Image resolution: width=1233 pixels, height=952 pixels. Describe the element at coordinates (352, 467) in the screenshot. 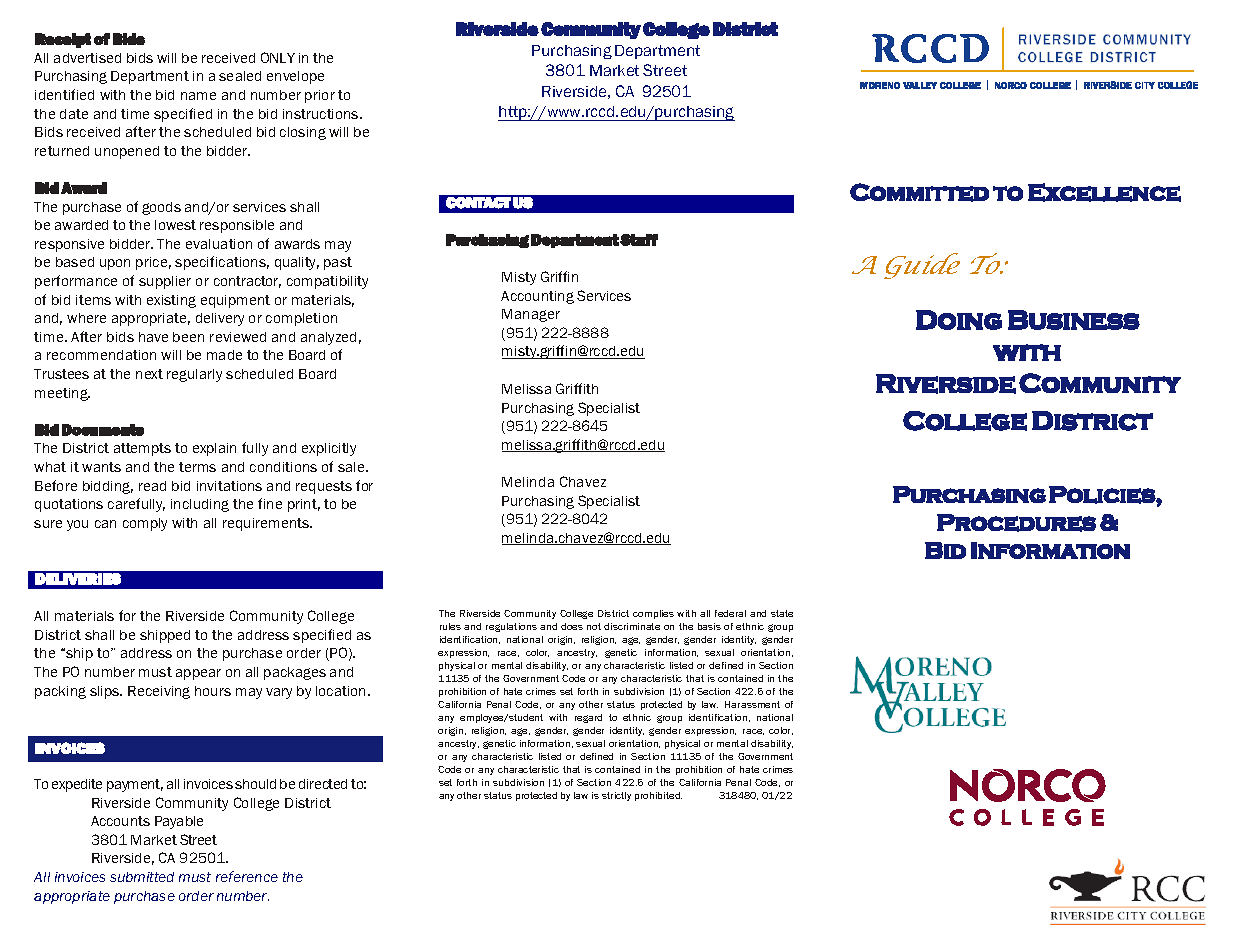

I see `sale` at that location.
